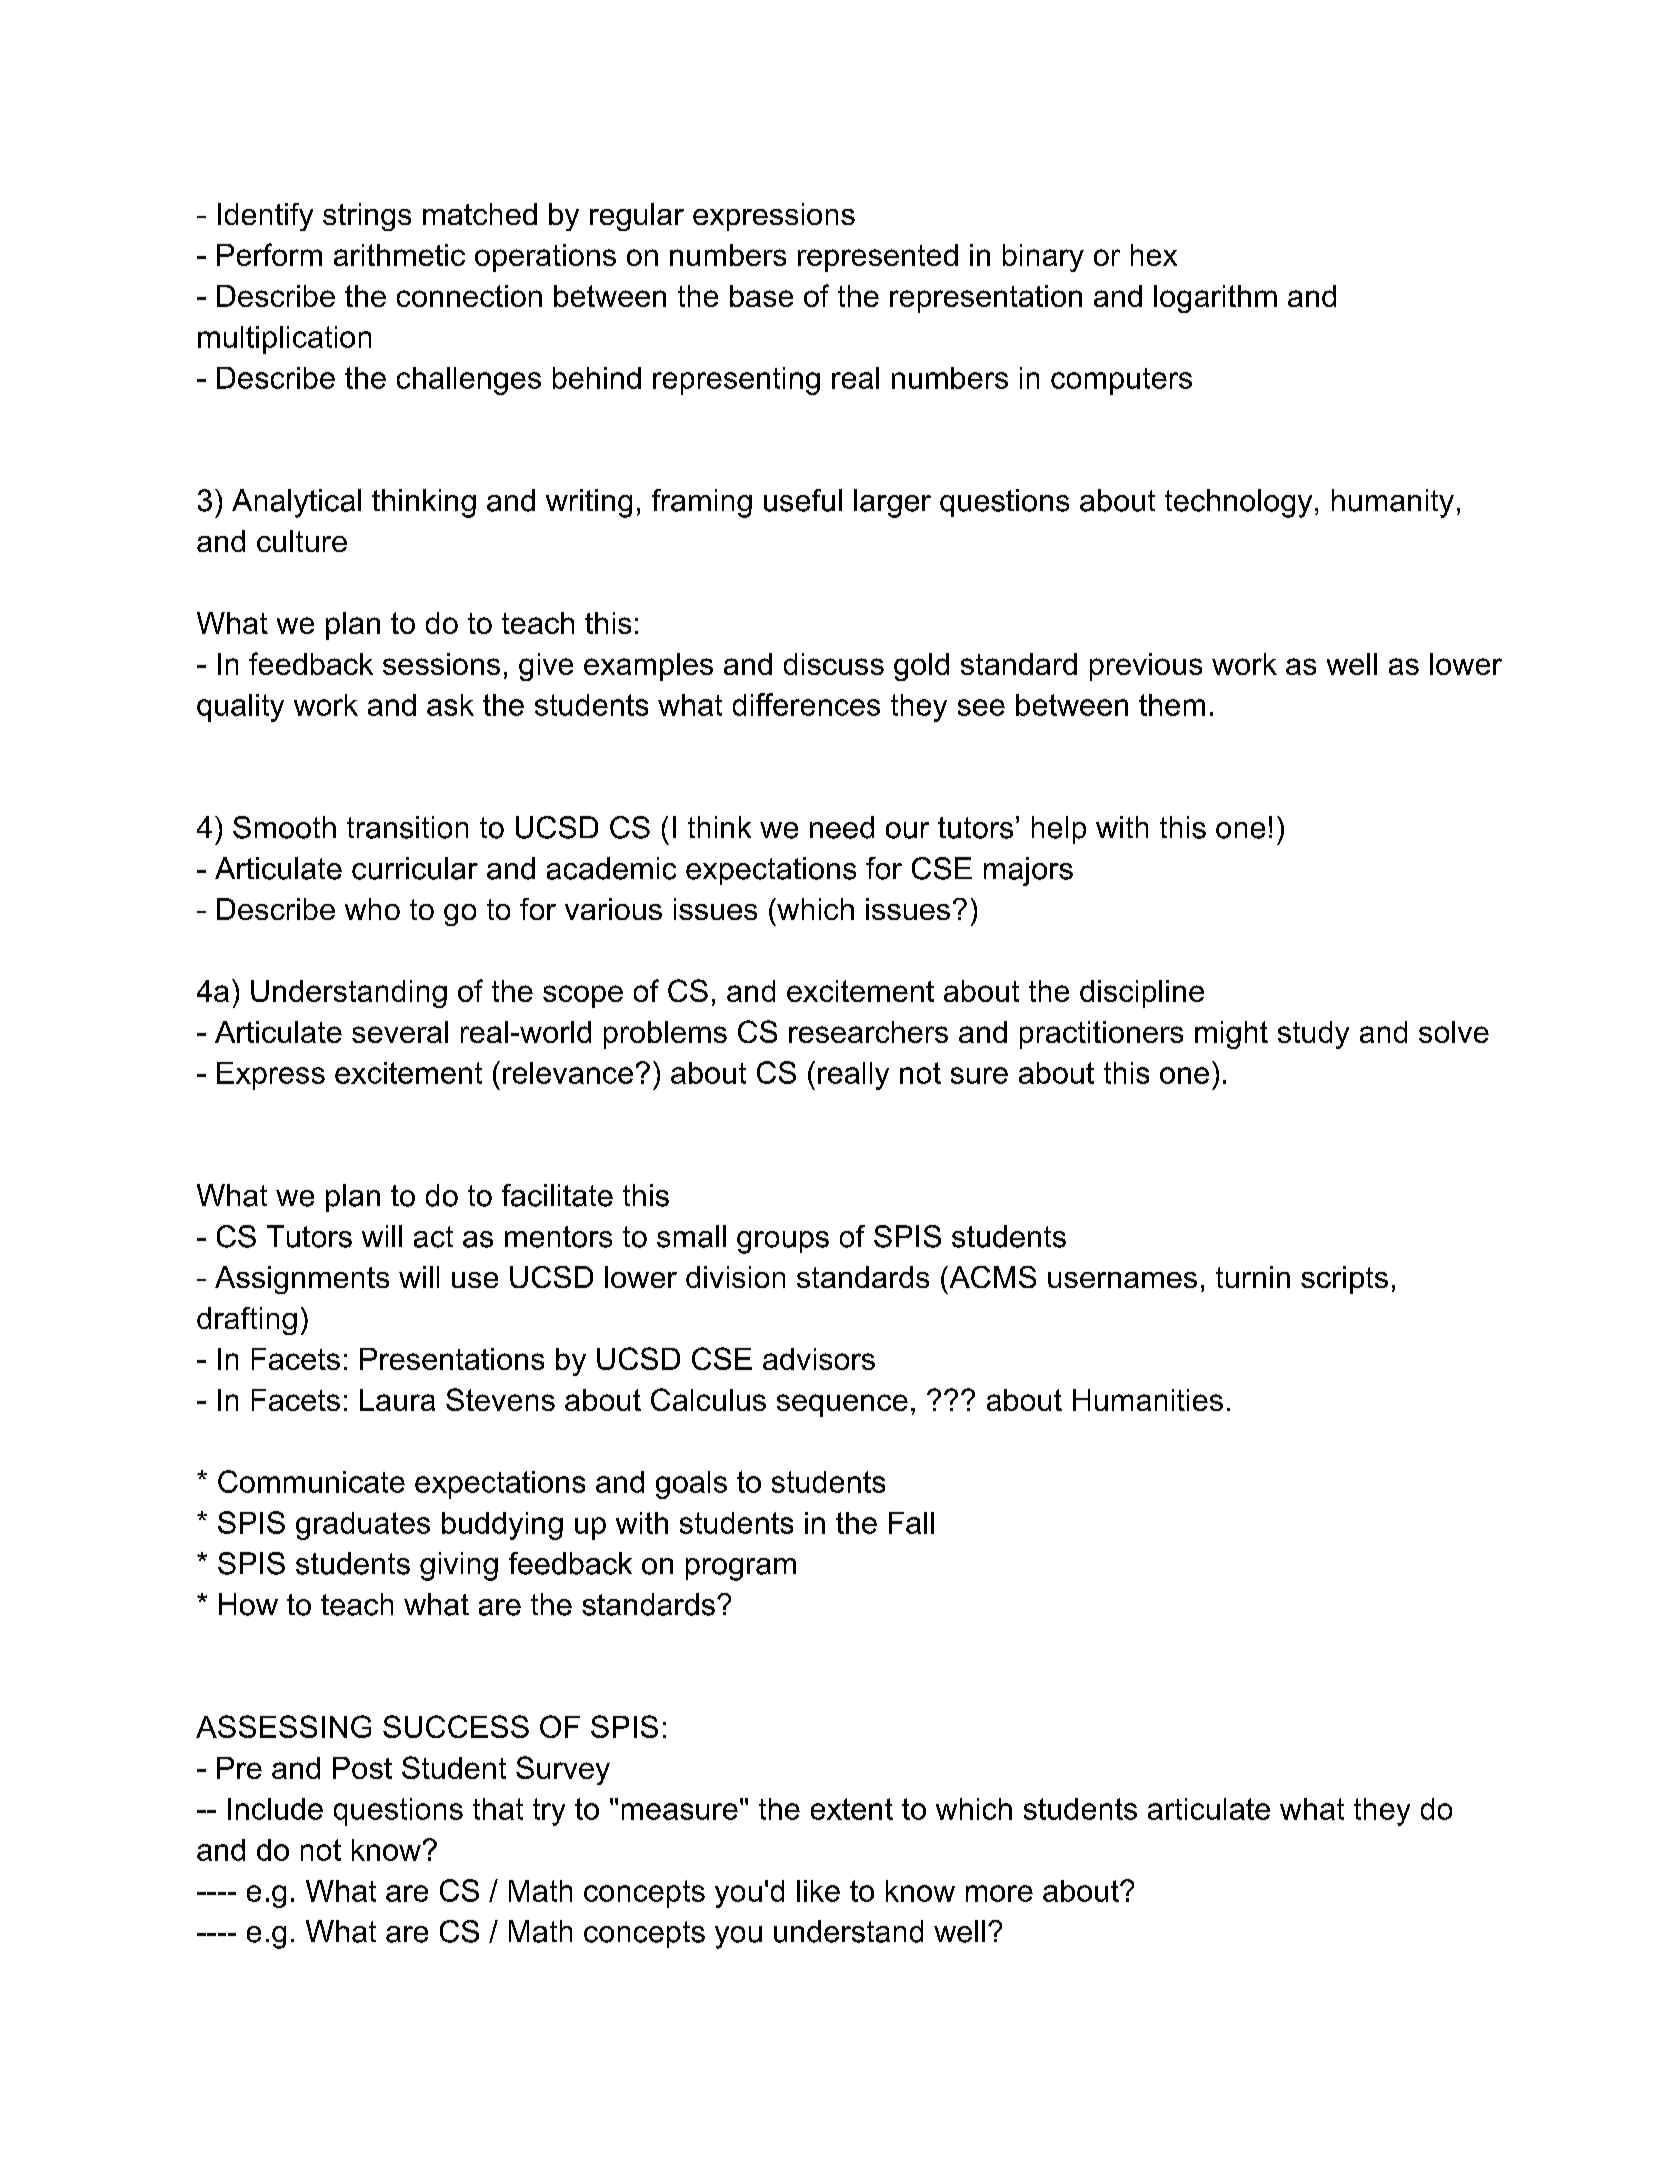  Describe the element at coordinates (1344, 1280) in the screenshot. I see `scripts` at that location.
